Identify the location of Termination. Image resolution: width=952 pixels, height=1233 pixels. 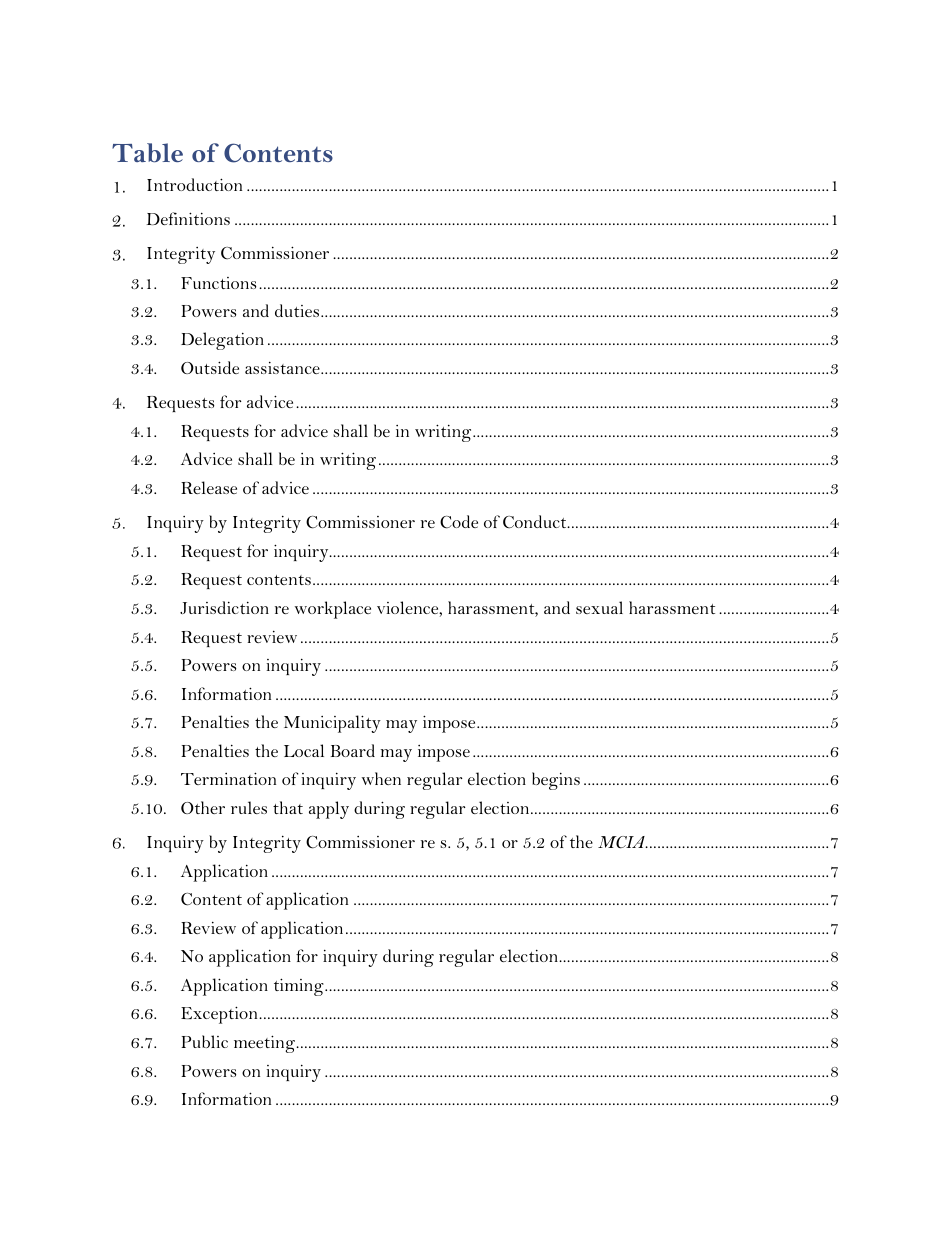
(228, 778).
